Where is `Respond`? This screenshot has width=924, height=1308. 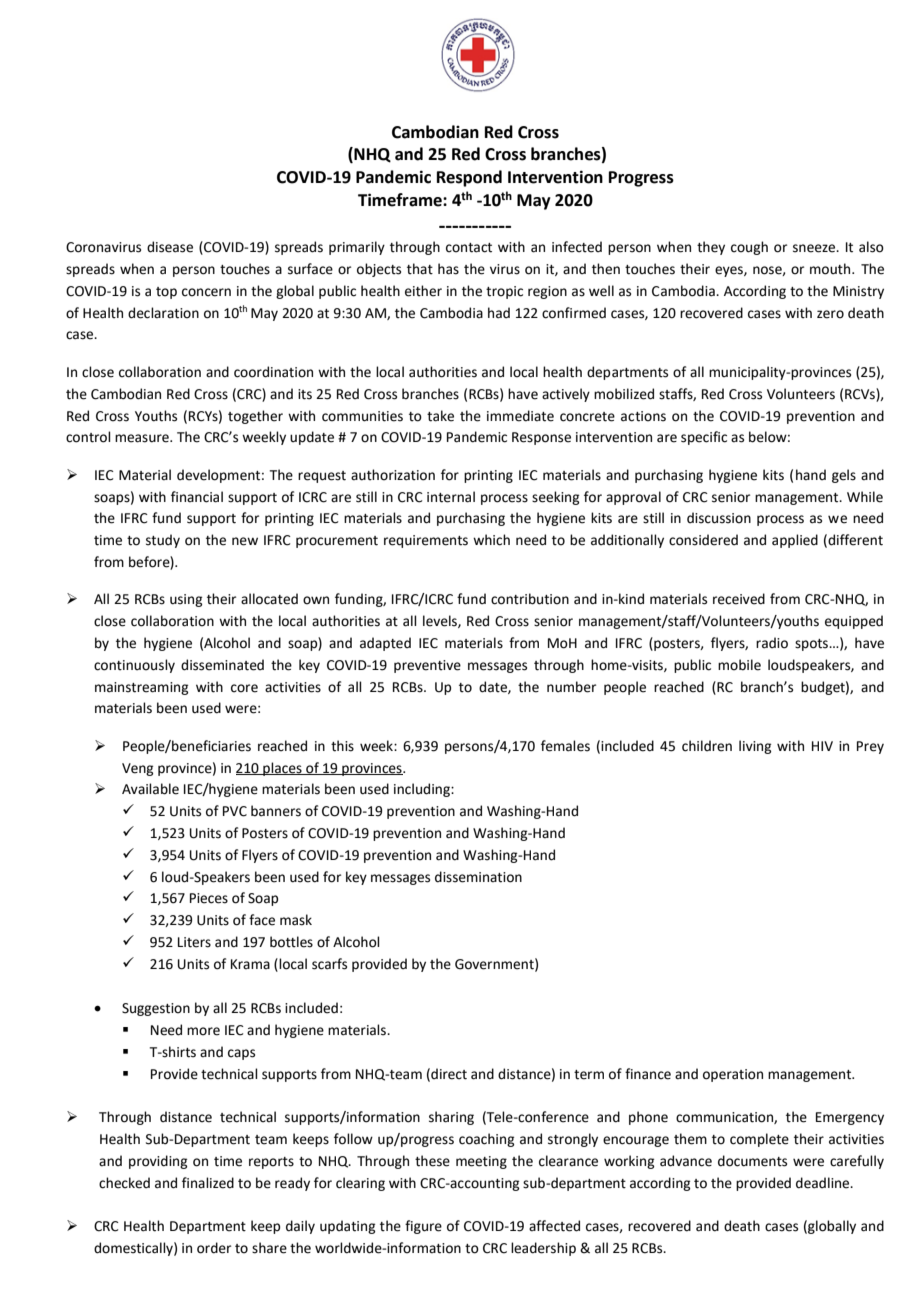 Respond is located at coordinates (469, 178).
